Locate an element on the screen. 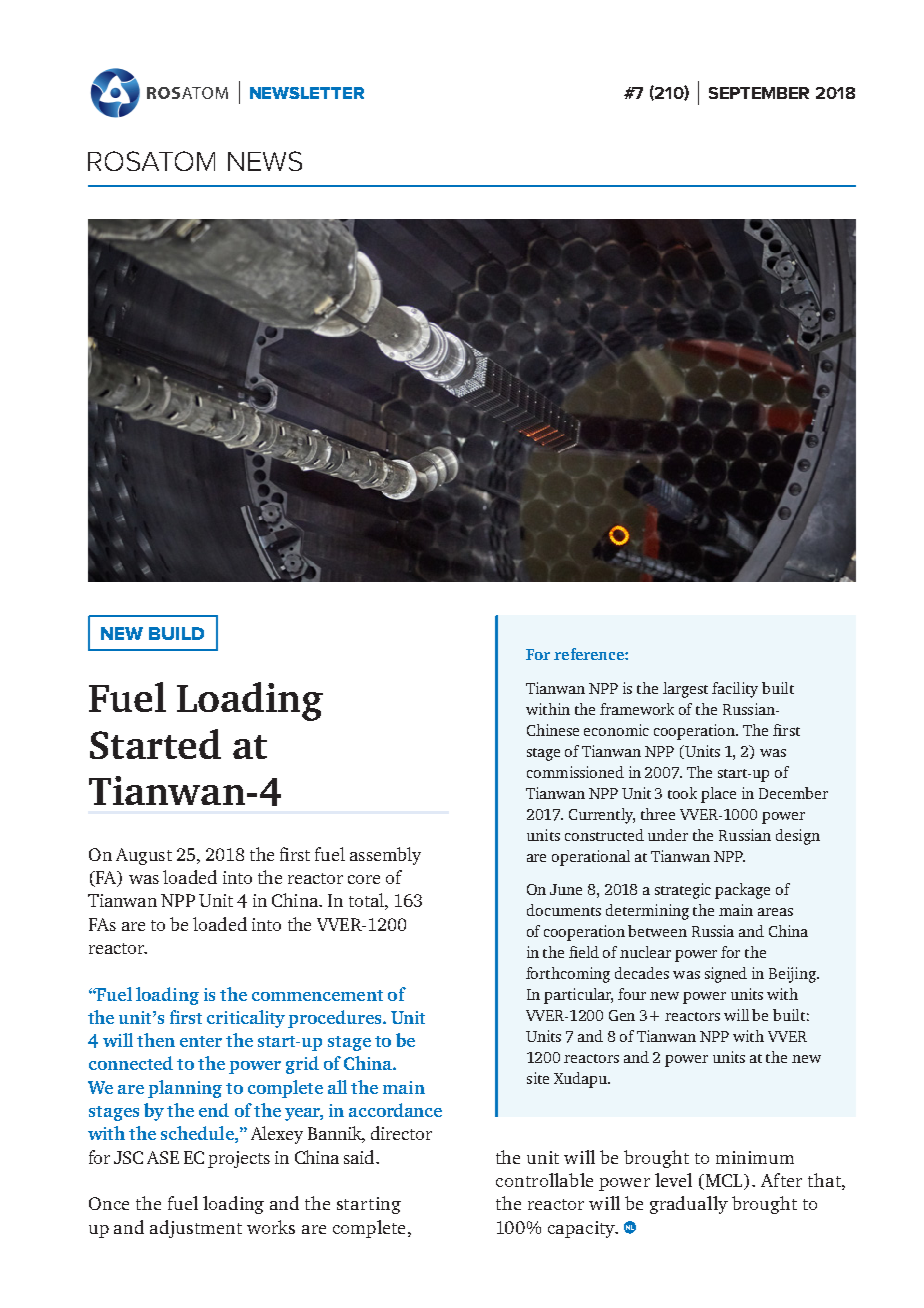 The width and height of the screenshot is (924, 1308). core is located at coordinates (364, 879).
